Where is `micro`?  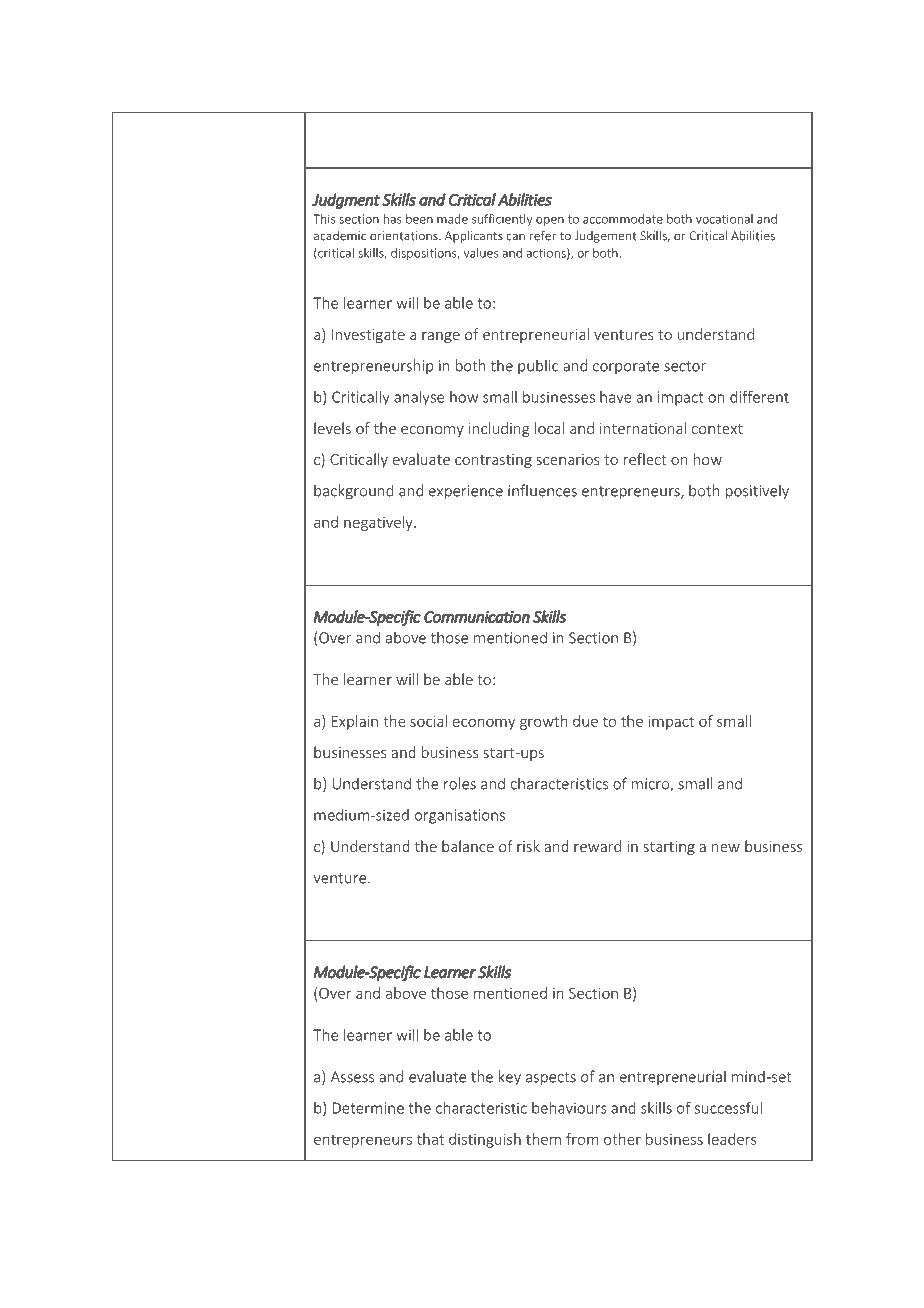 micro is located at coordinates (651, 785).
